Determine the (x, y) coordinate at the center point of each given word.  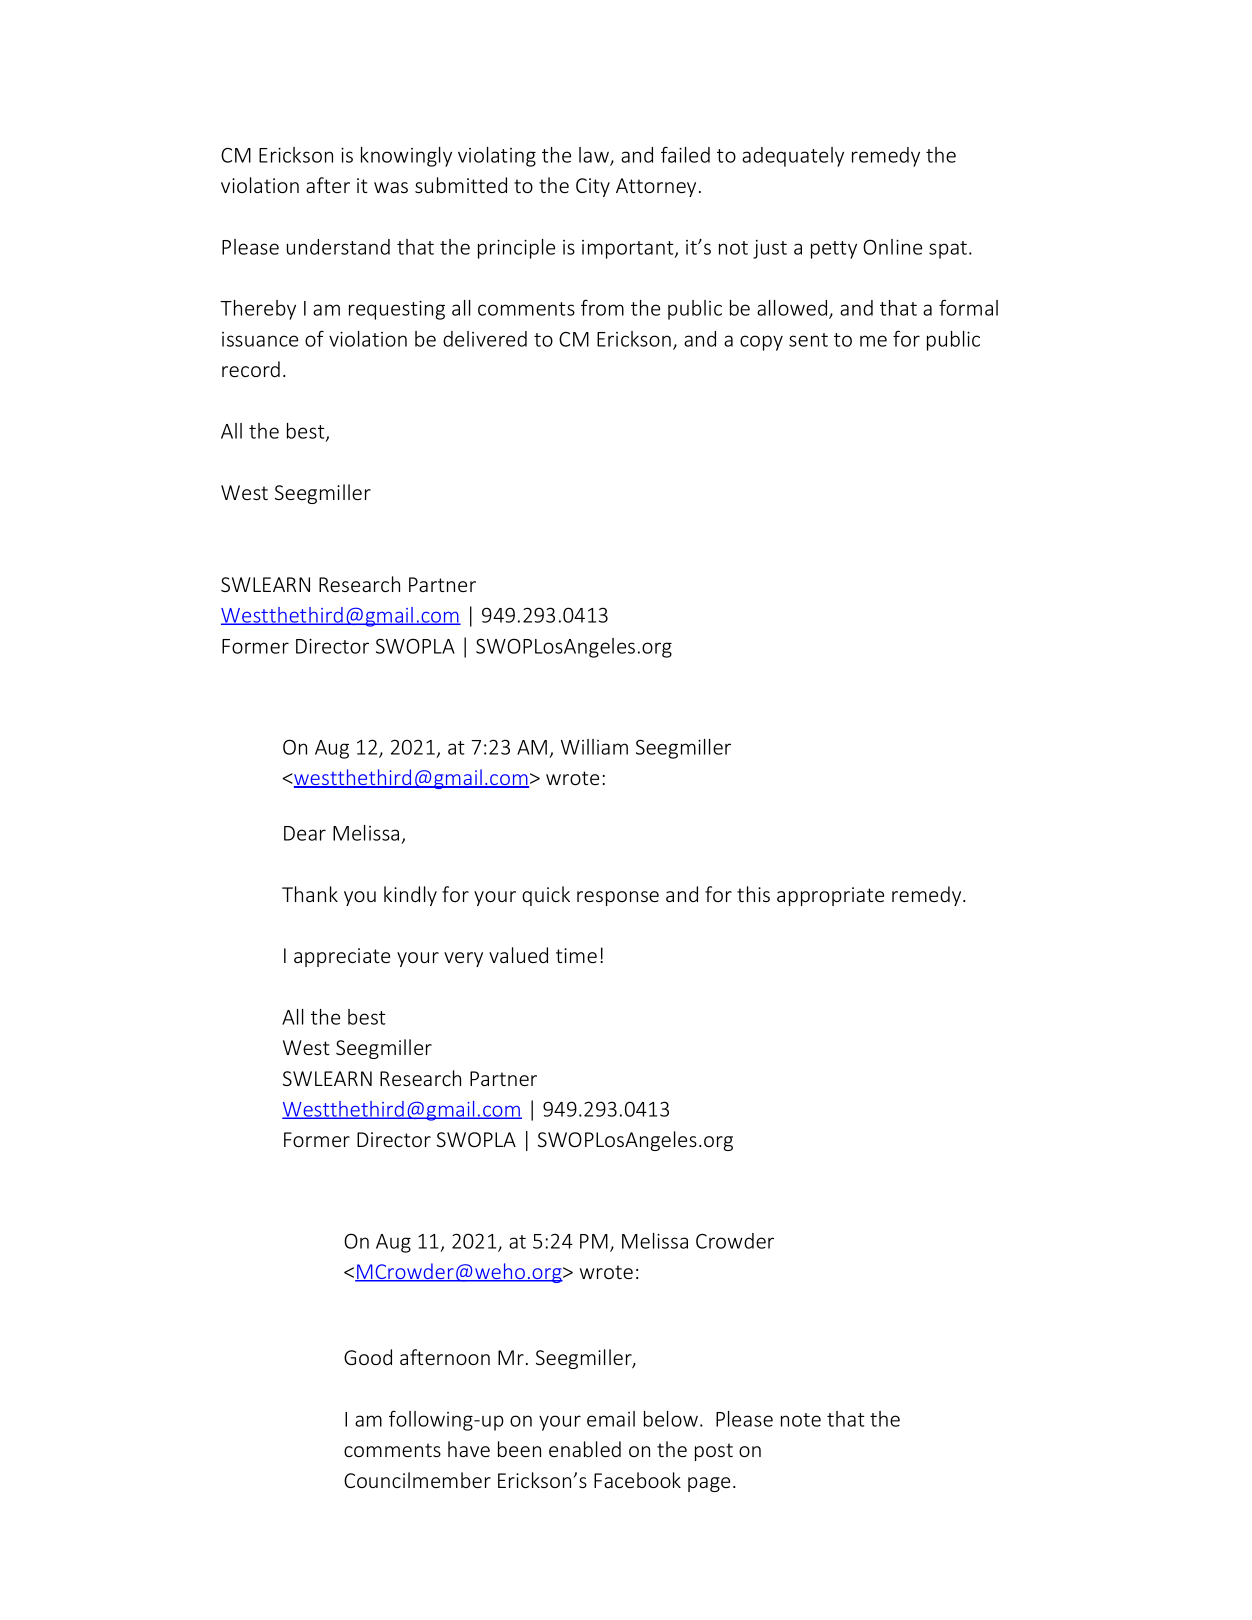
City (593, 187)
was (391, 187)
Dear (305, 833)
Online (892, 247)
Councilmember (417, 1480)
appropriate (830, 896)
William (594, 747)
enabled (585, 1449)
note (801, 1420)
